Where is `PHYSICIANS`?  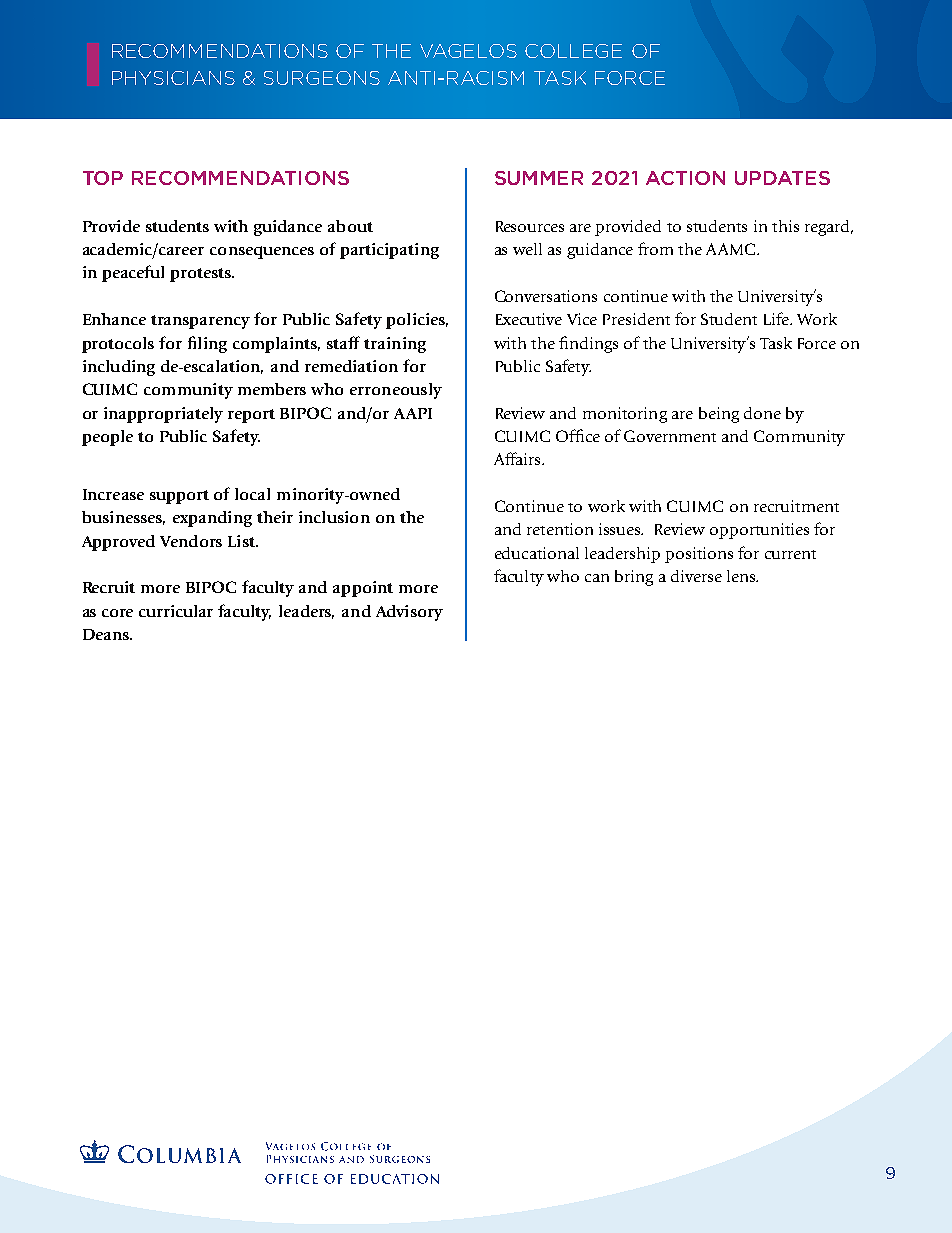
PHYSICIANS is located at coordinates (173, 78).
